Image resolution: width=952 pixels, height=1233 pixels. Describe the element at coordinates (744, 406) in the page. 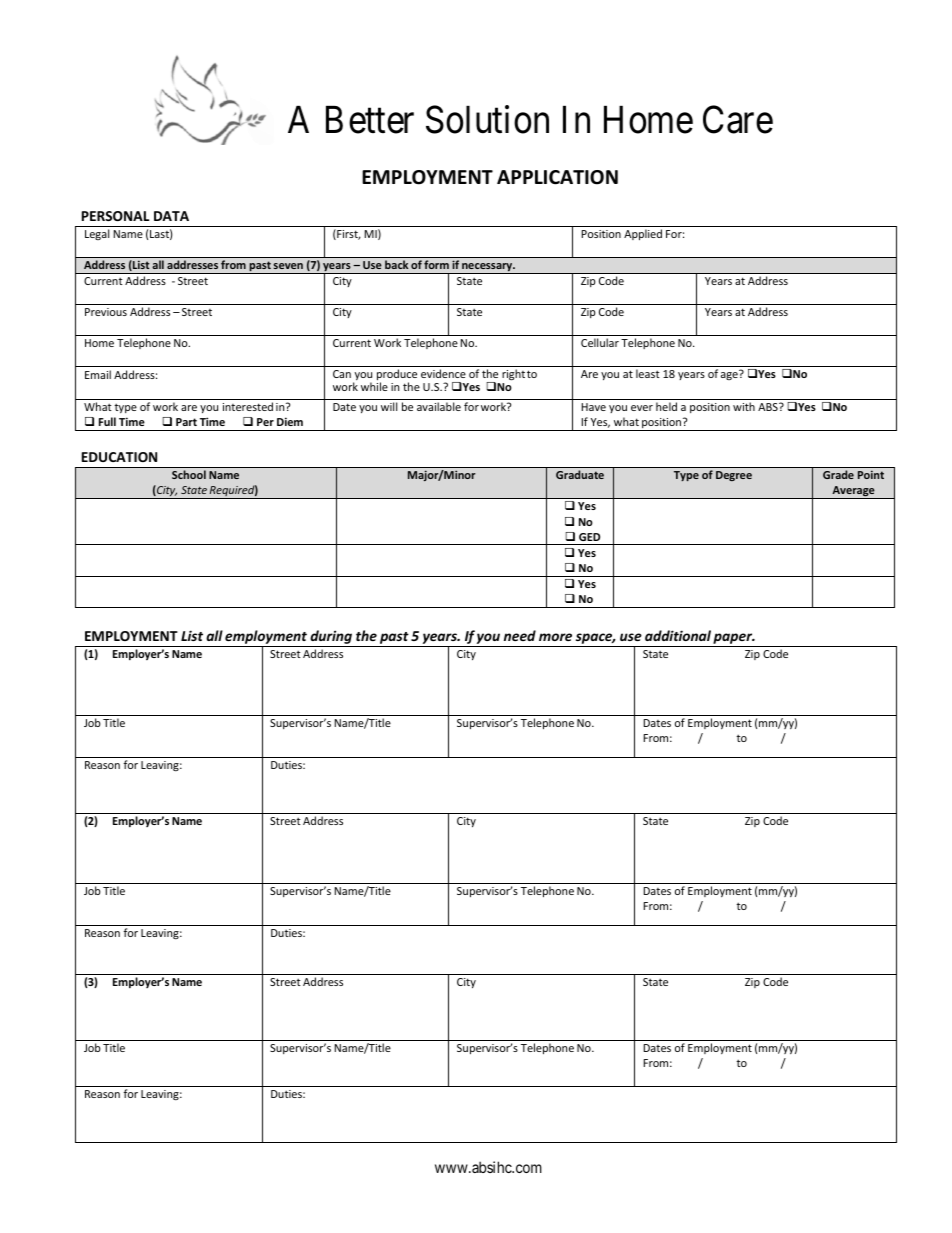

I see `with` at that location.
